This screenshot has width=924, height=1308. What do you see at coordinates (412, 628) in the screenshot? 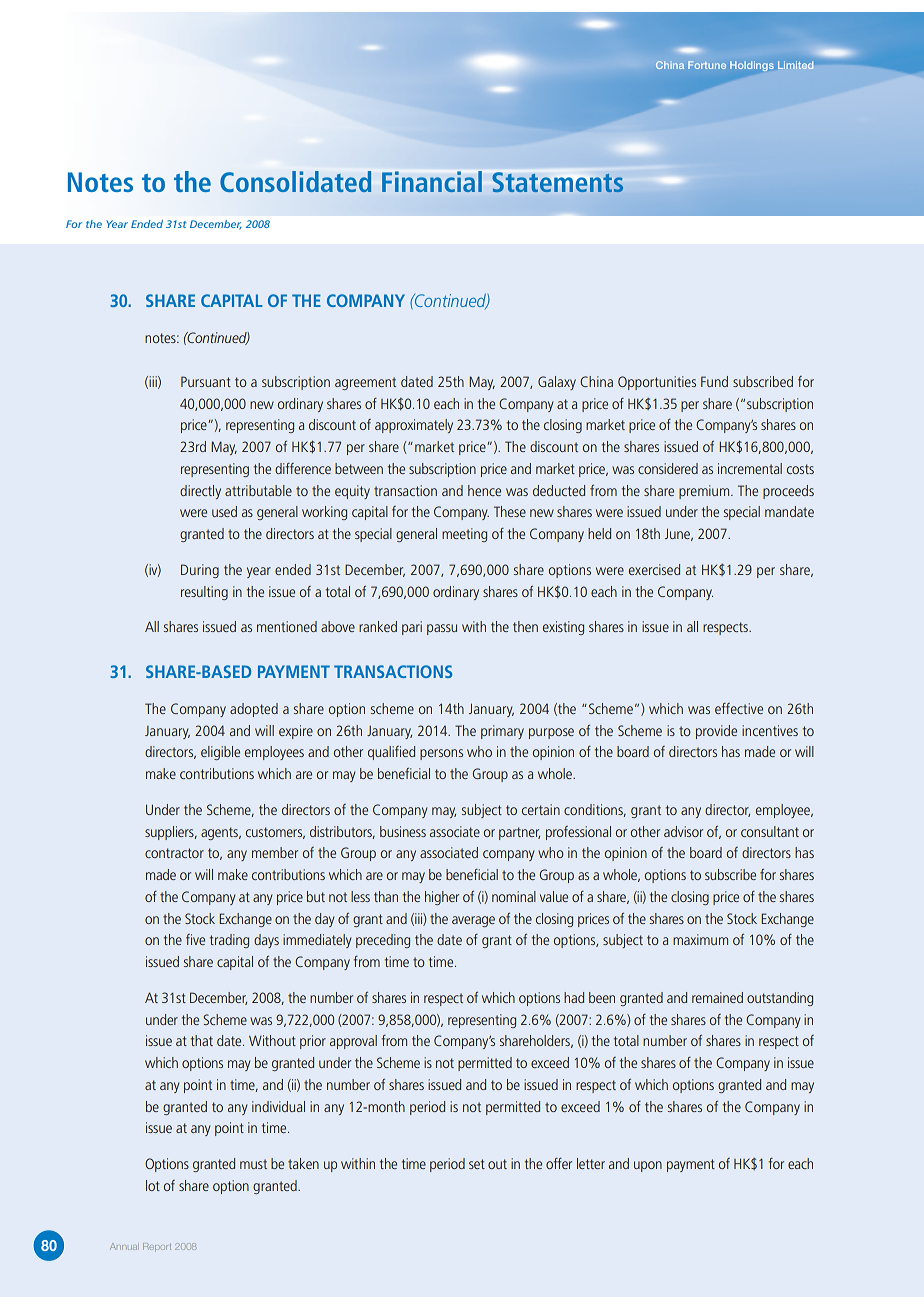
I see `pari` at bounding box center [412, 628].
